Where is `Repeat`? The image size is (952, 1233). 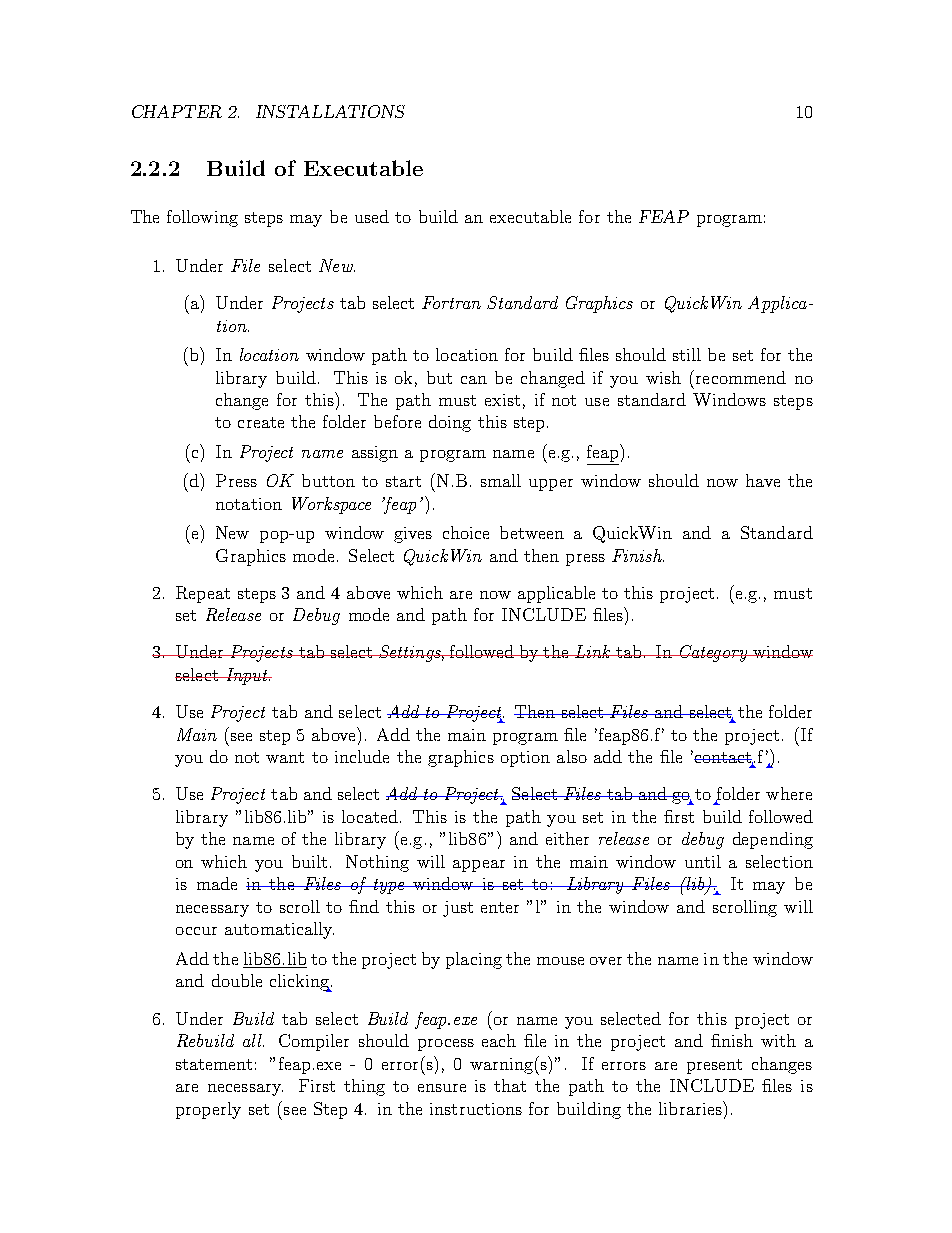
Repeat is located at coordinates (203, 594).
